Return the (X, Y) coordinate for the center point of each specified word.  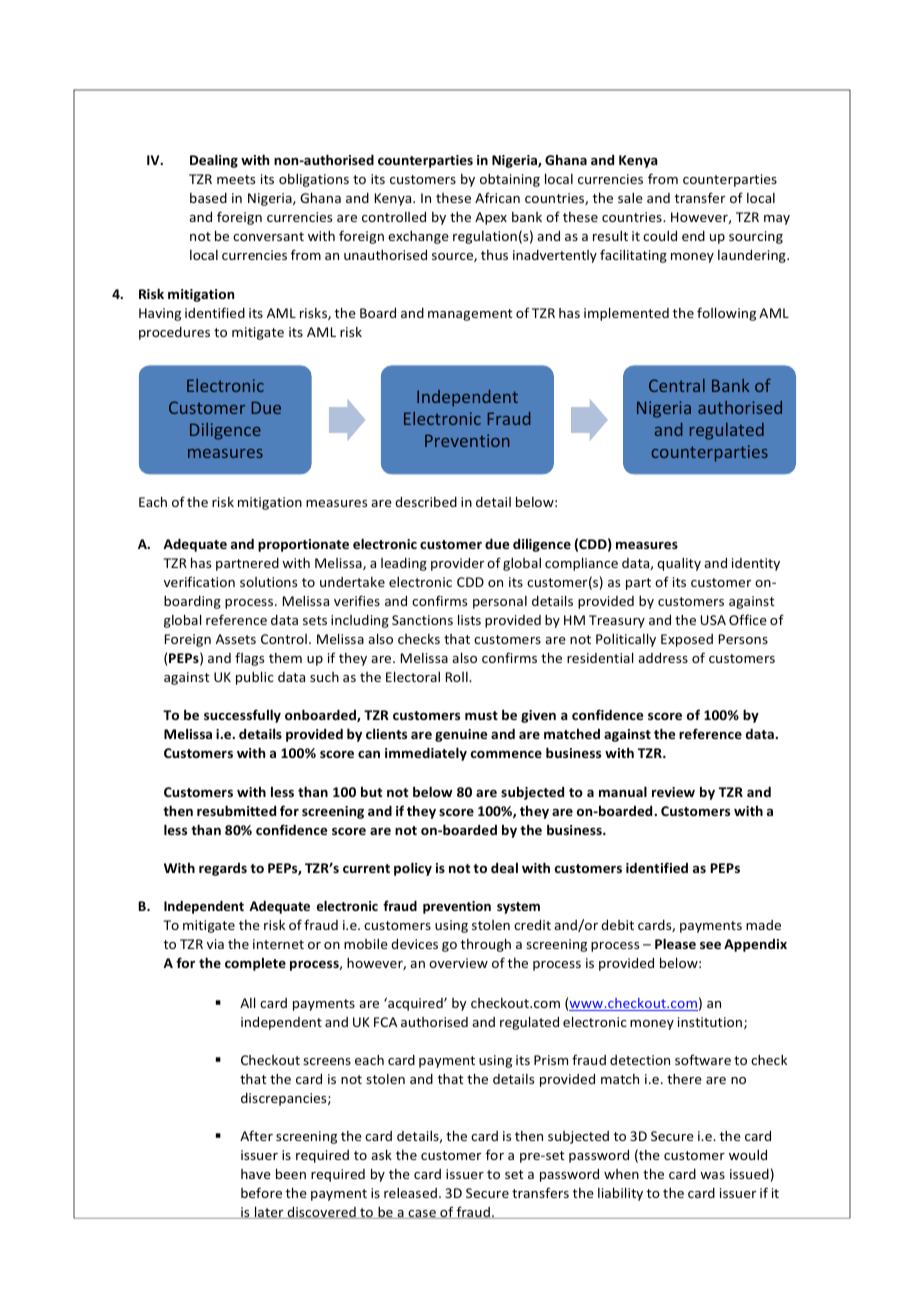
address (663, 657)
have (256, 1174)
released (410, 1192)
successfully (242, 716)
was (712, 1175)
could (660, 235)
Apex (491, 218)
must (481, 715)
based (208, 198)
